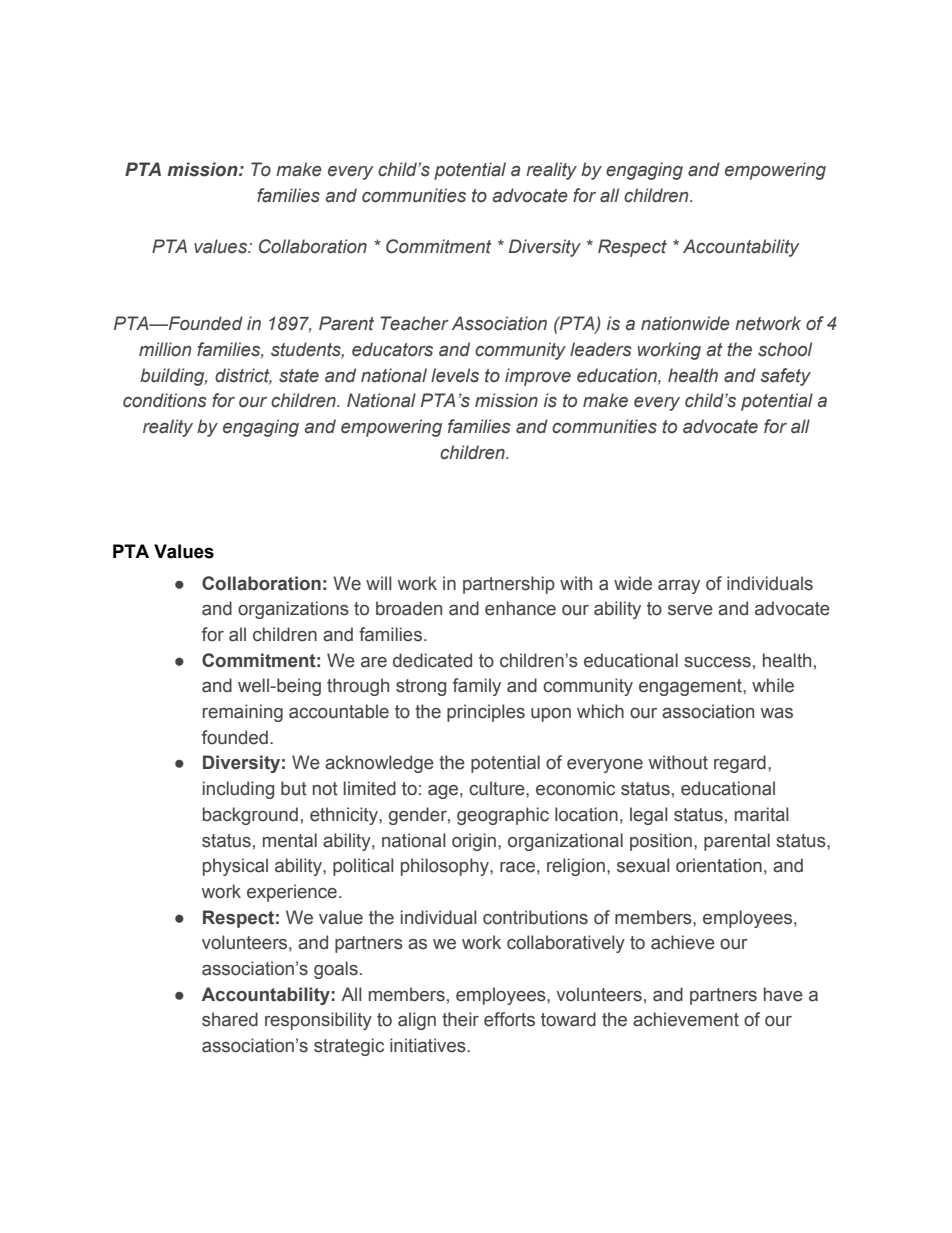  I want to click on levels, so click(455, 375).
